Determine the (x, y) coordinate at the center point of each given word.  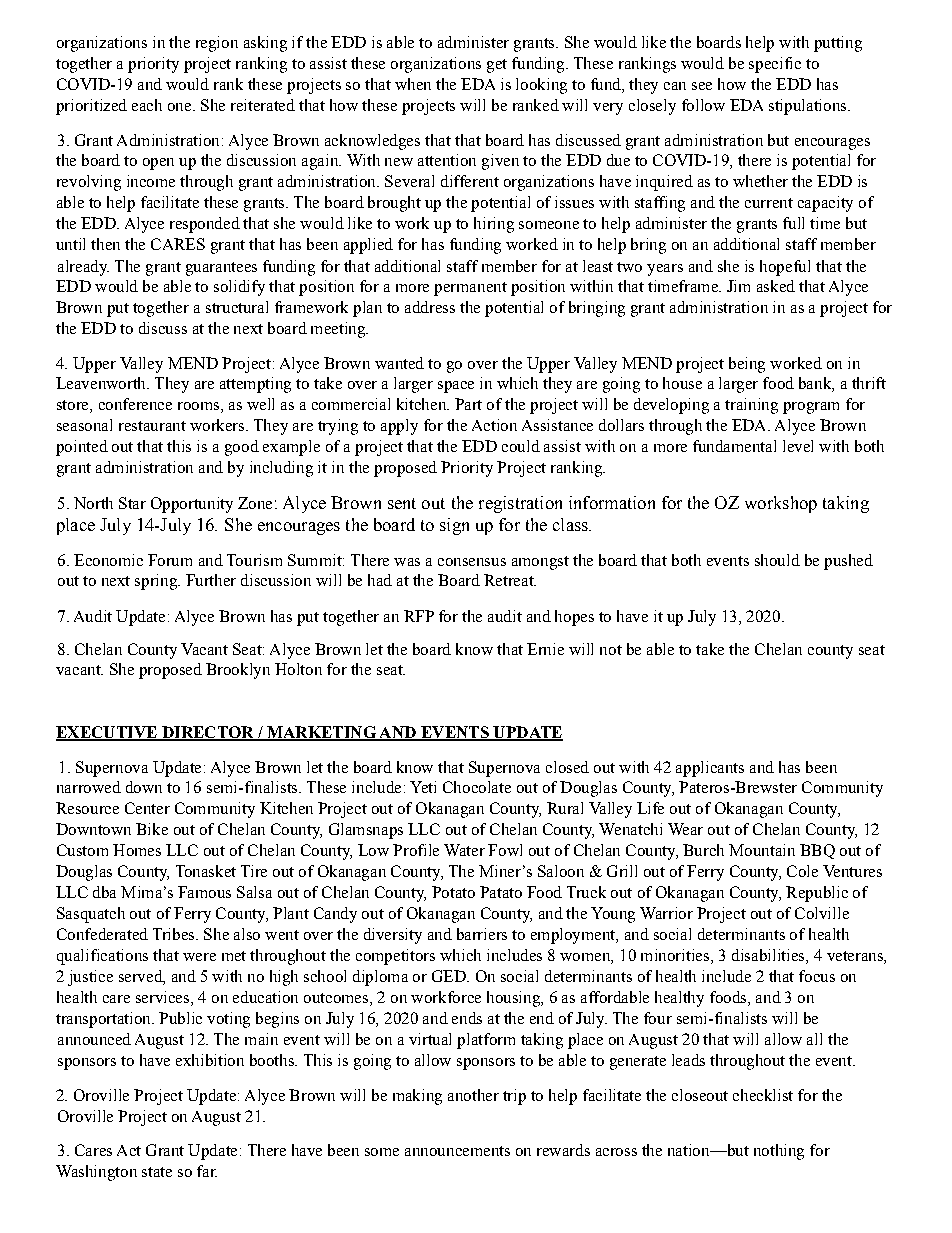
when (413, 84)
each (147, 105)
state (157, 1172)
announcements (457, 1151)
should (777, 560)
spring (157, 582)
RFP (419, 616)
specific (775, 65)
